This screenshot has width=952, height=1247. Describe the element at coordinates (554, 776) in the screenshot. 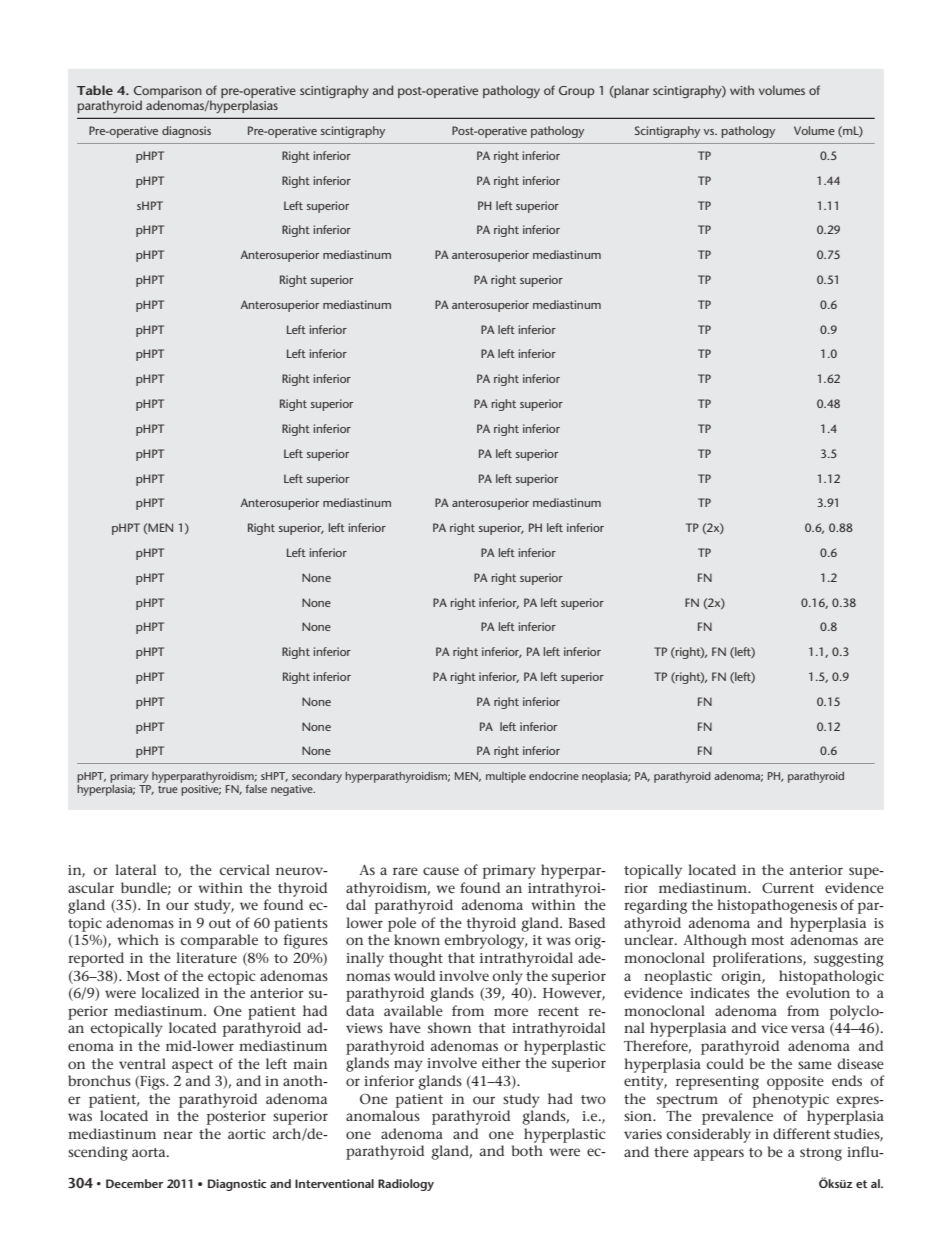

I see `endocrine` at that location.
